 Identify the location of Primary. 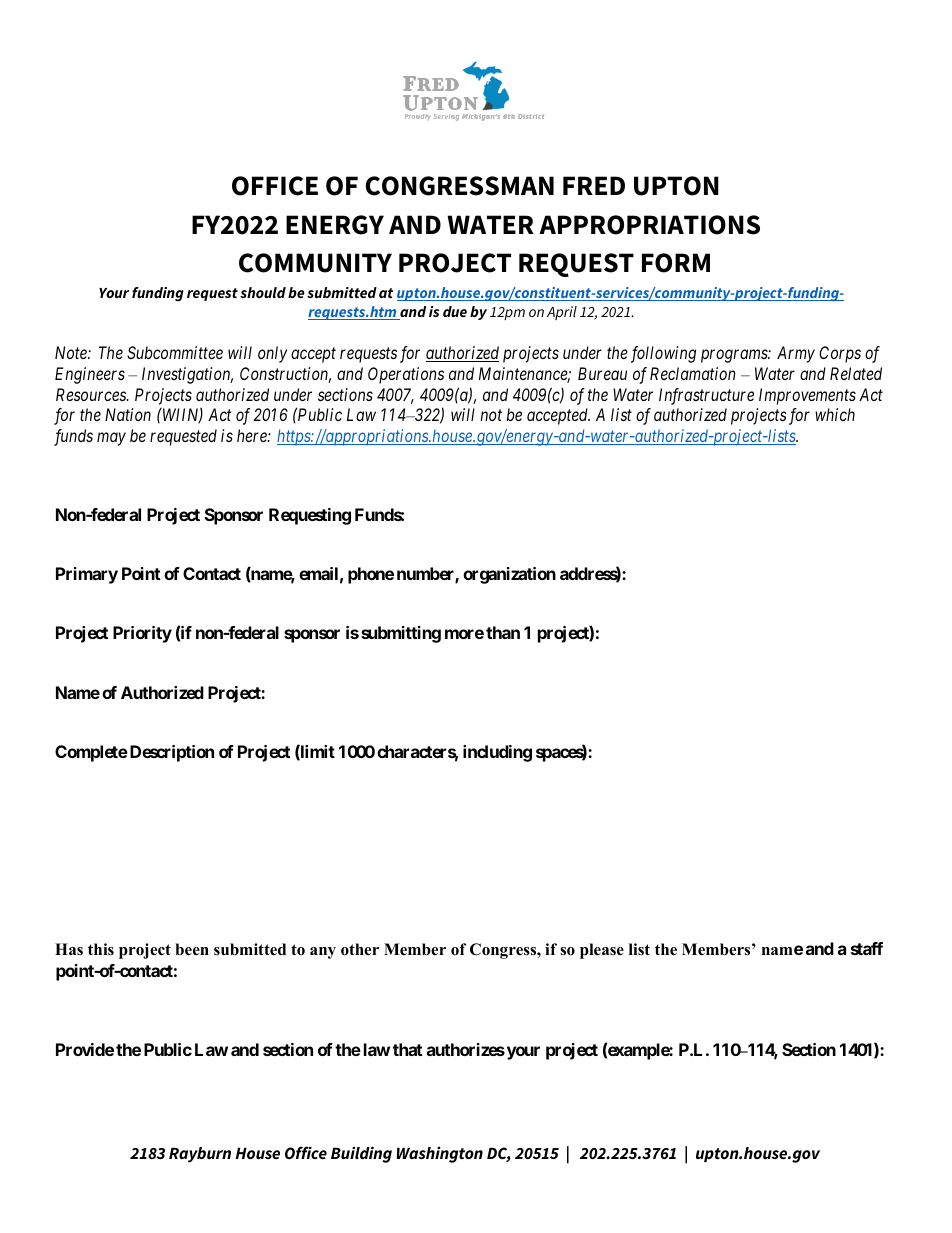
(87, 575).
